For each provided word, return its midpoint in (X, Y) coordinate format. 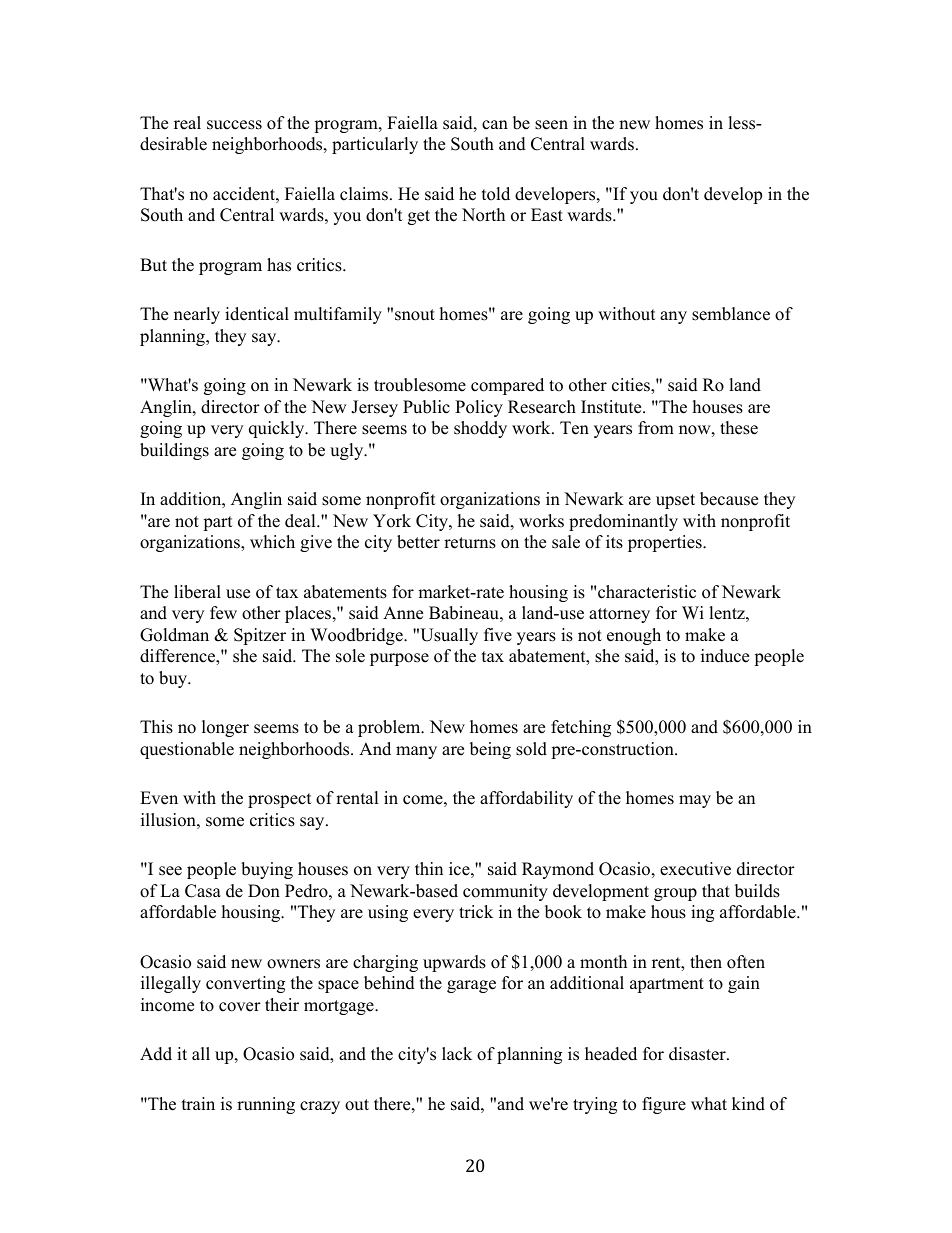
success (234, 125)
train (198, 1103)
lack (457, 1054)
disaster (698, 1054)
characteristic (647, 592)
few (223, 613)
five (498, 635)
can (495, 125)
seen (551, 125)
